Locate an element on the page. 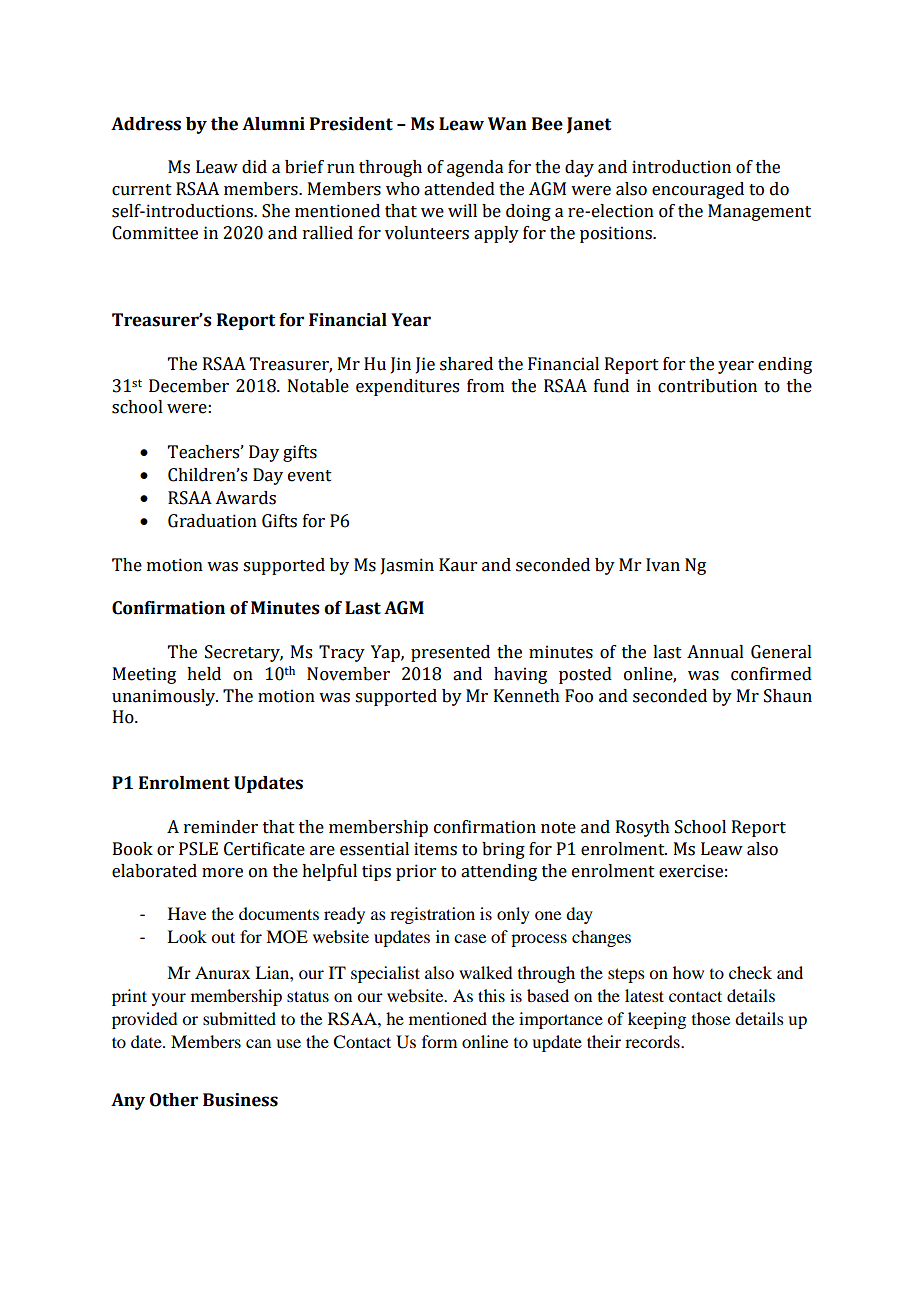 This document has width=924, height=1308. contribution is located at coordinates (707, 386).
